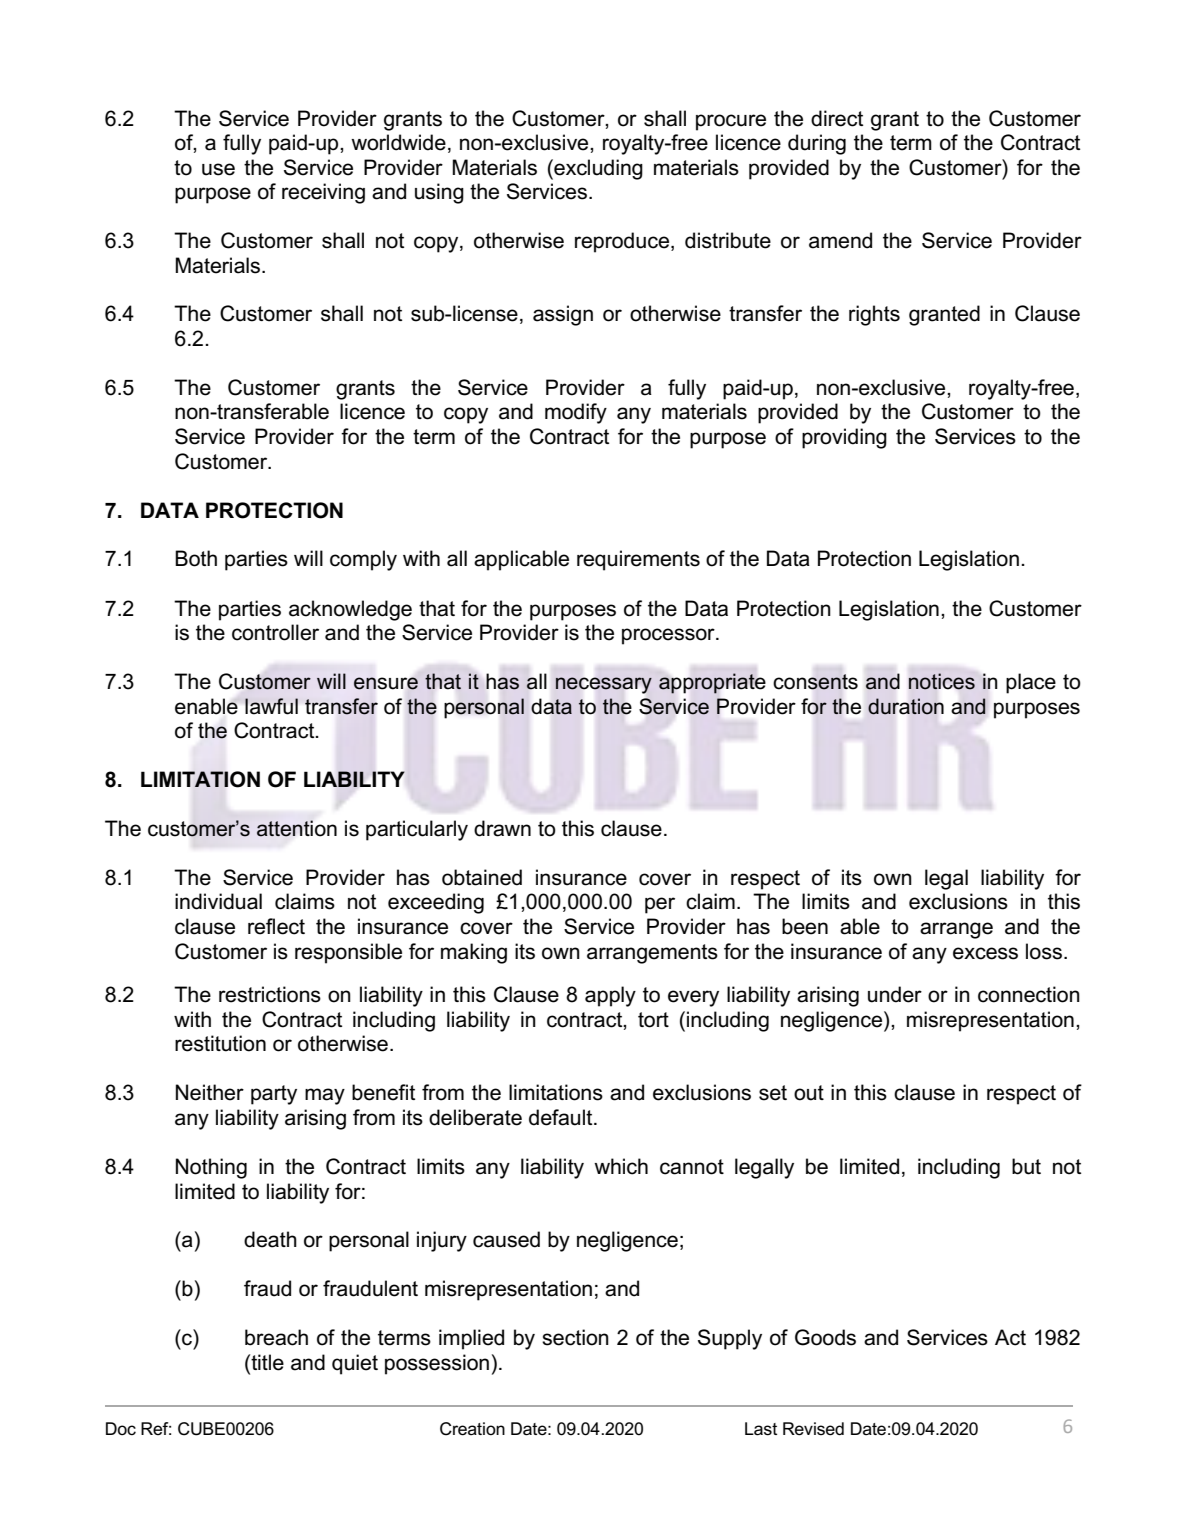  Describe the element at coordinates (297, 828) in the screenshot. I see `attention` at that location.
